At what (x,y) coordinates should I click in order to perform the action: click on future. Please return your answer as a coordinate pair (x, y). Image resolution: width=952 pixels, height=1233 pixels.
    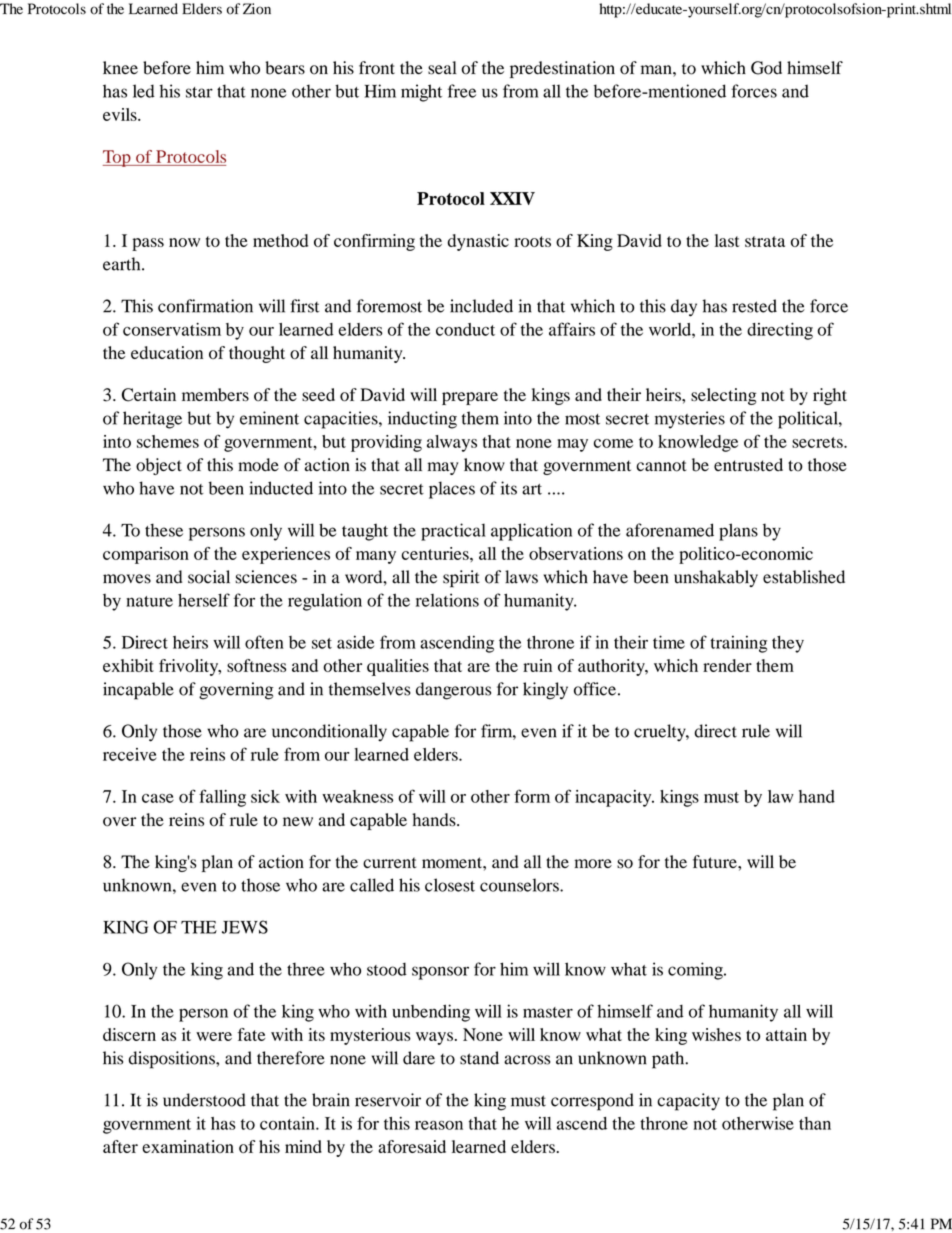
    Looking at the image, I should click on (716, 861).
